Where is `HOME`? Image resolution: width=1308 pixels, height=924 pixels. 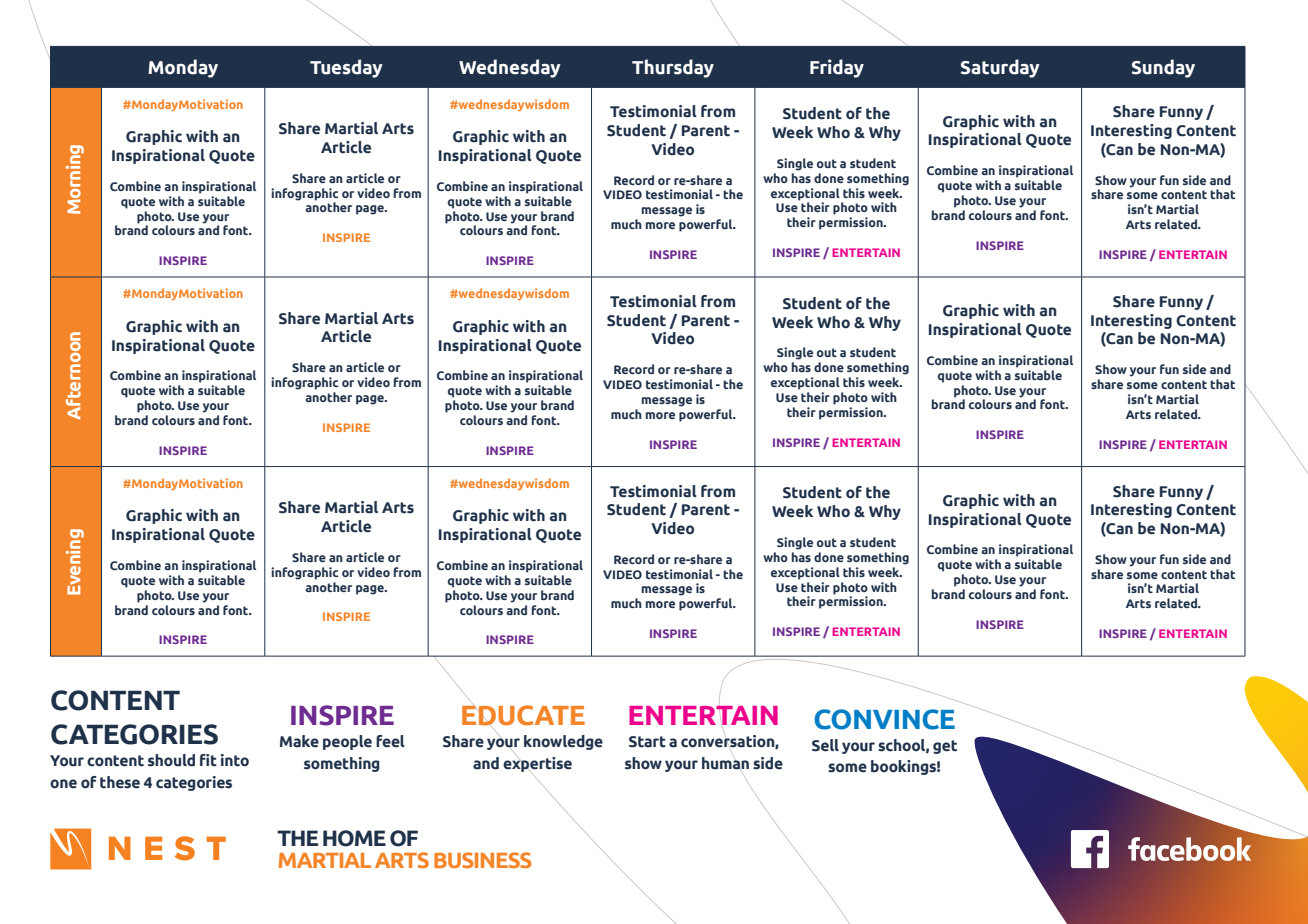 HOME is located at coordinates (354, 838).
